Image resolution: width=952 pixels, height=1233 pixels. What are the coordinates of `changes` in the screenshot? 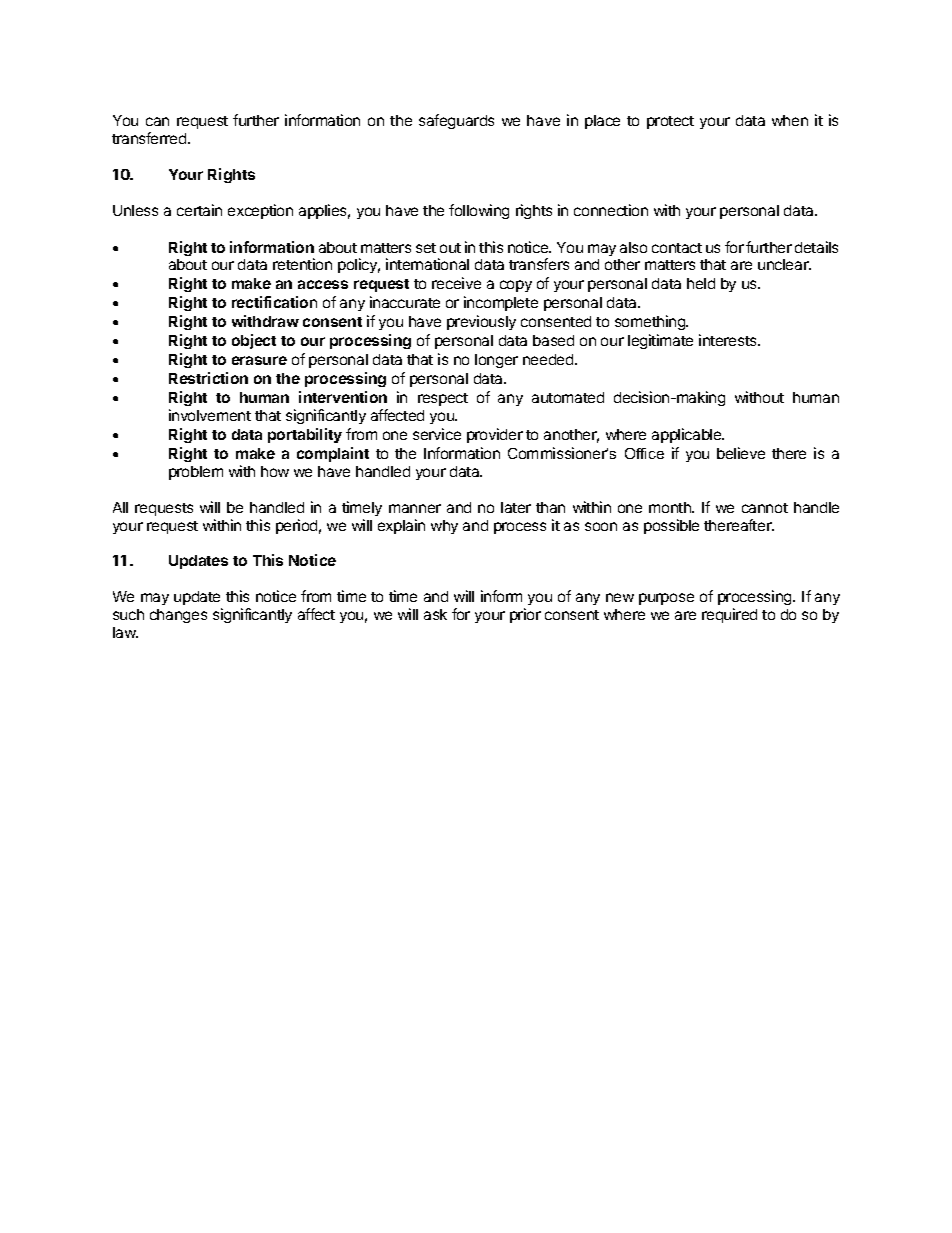 It's located at (178, 616).
